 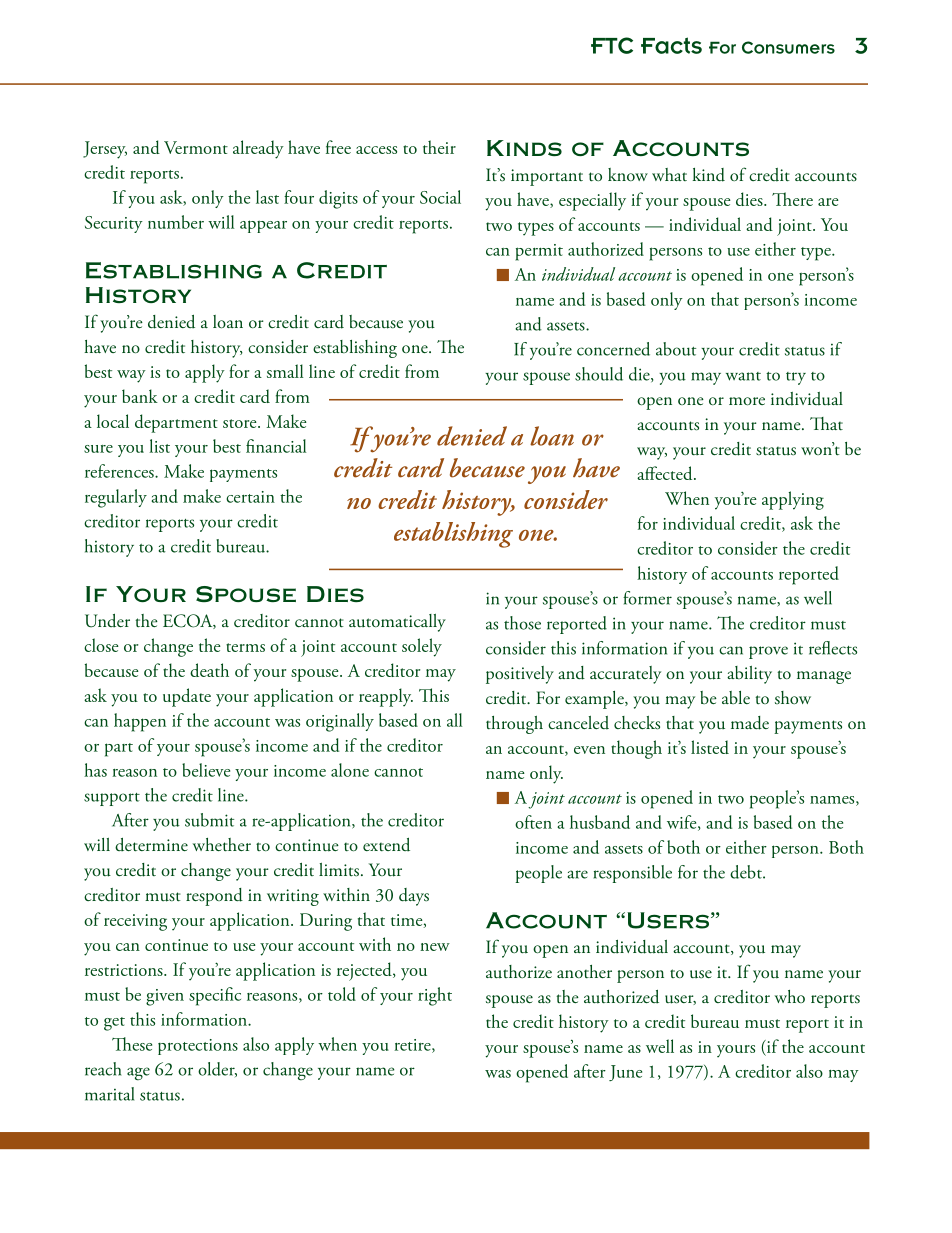 I want to click on their, so click(x=439, y=147).
